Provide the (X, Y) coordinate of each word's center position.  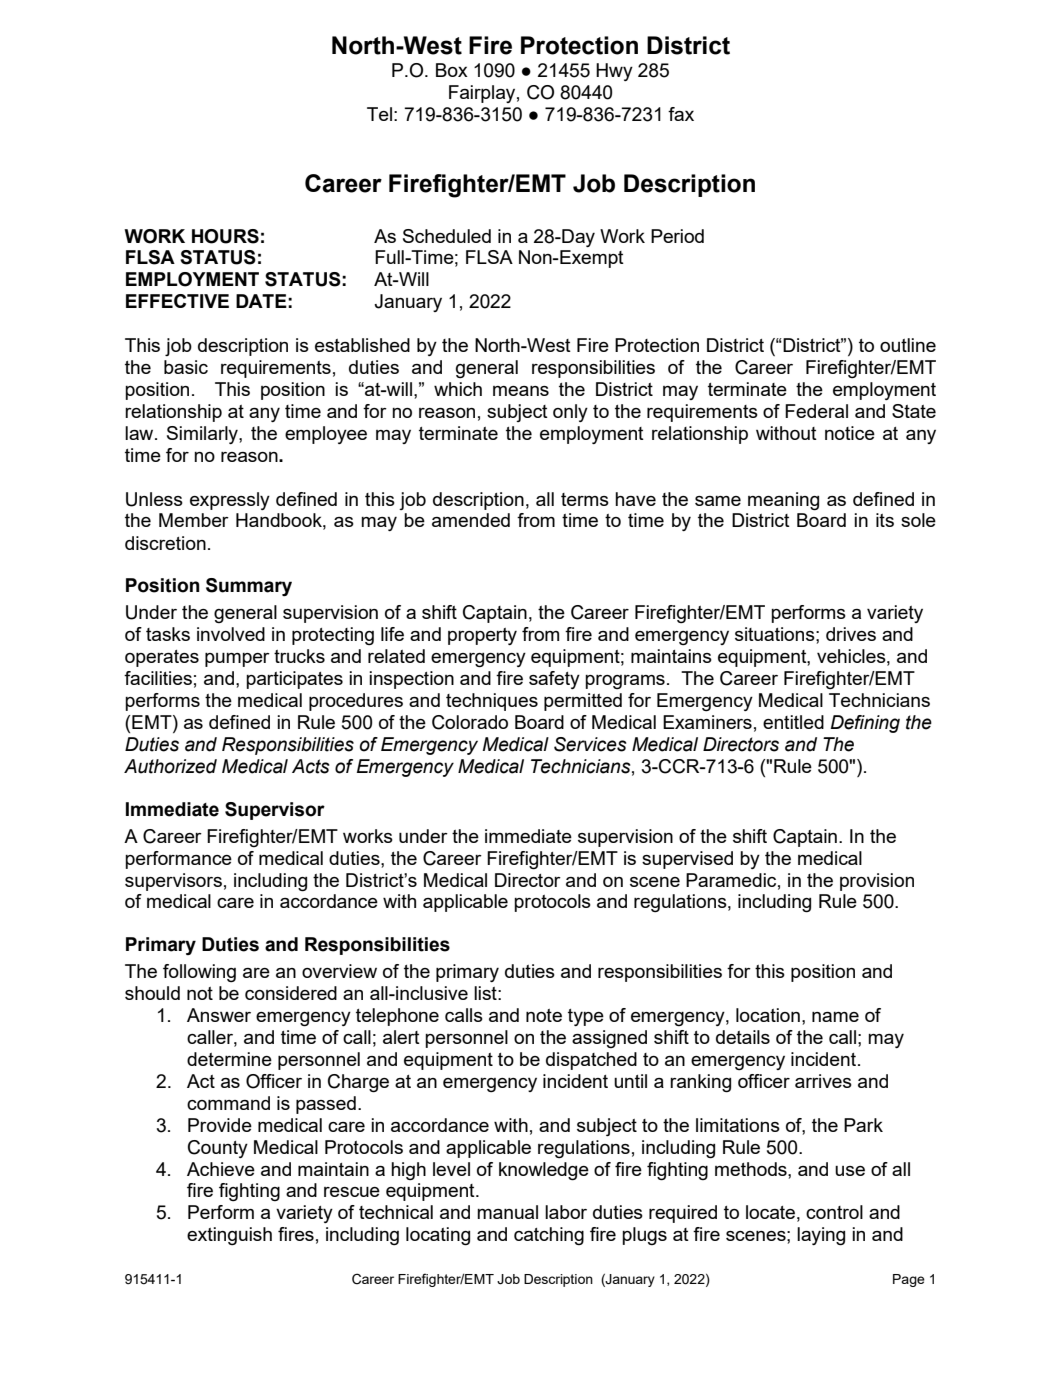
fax (681, 114)
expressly (230, 501)
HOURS (225, 236)
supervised (687, 860)
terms (585, 499)
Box (452, 70)
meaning (783, 501)
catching (549, 1236)
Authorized (170, 766)
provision (877, 882)
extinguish (229, 1236)
